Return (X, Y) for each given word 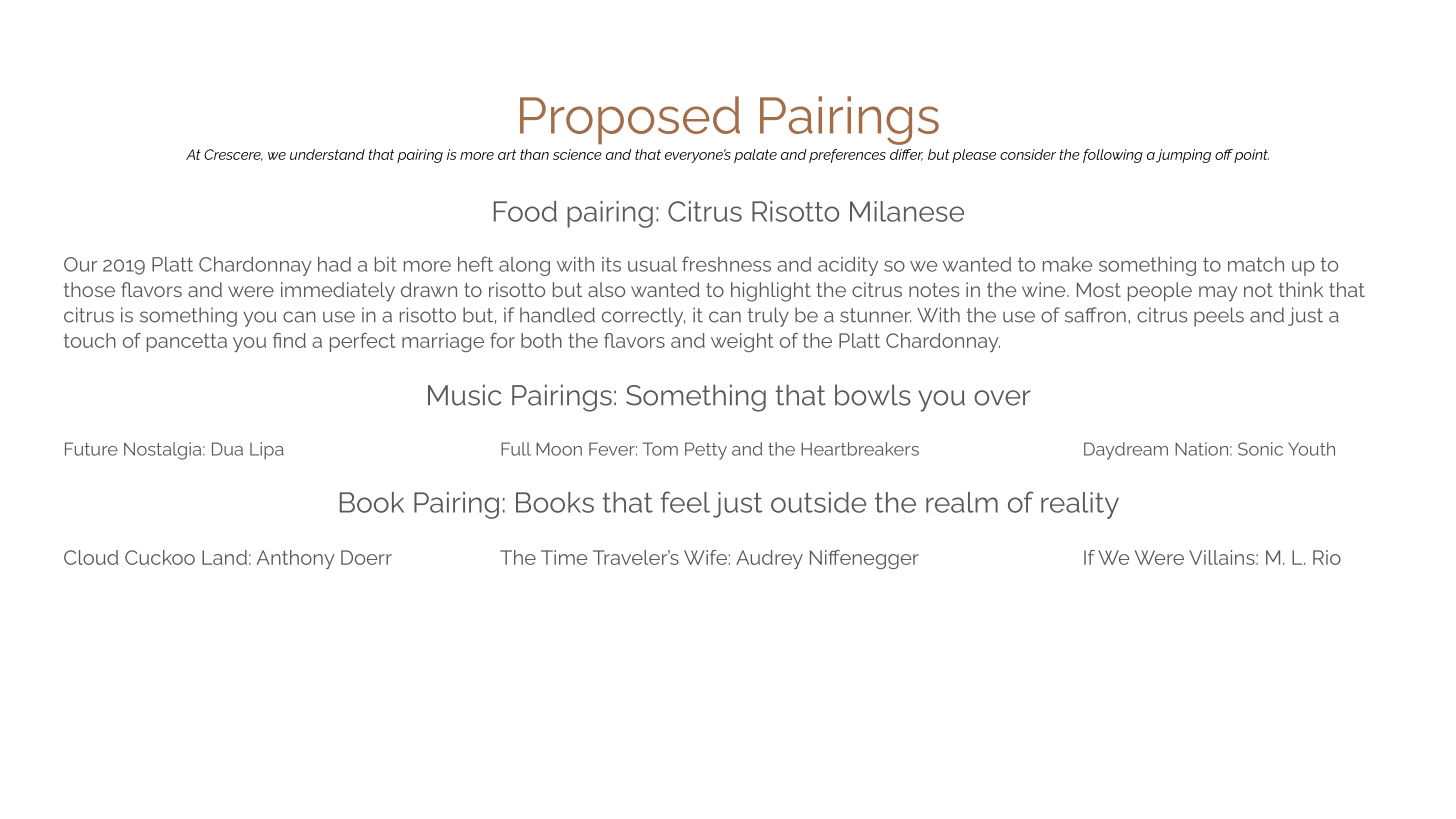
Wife (705, 557)
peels (1219, 317)
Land (224, 557)
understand (327, 154)
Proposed (630, 120)
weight (742, 342)
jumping (1183, 156)
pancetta (187, 342)
